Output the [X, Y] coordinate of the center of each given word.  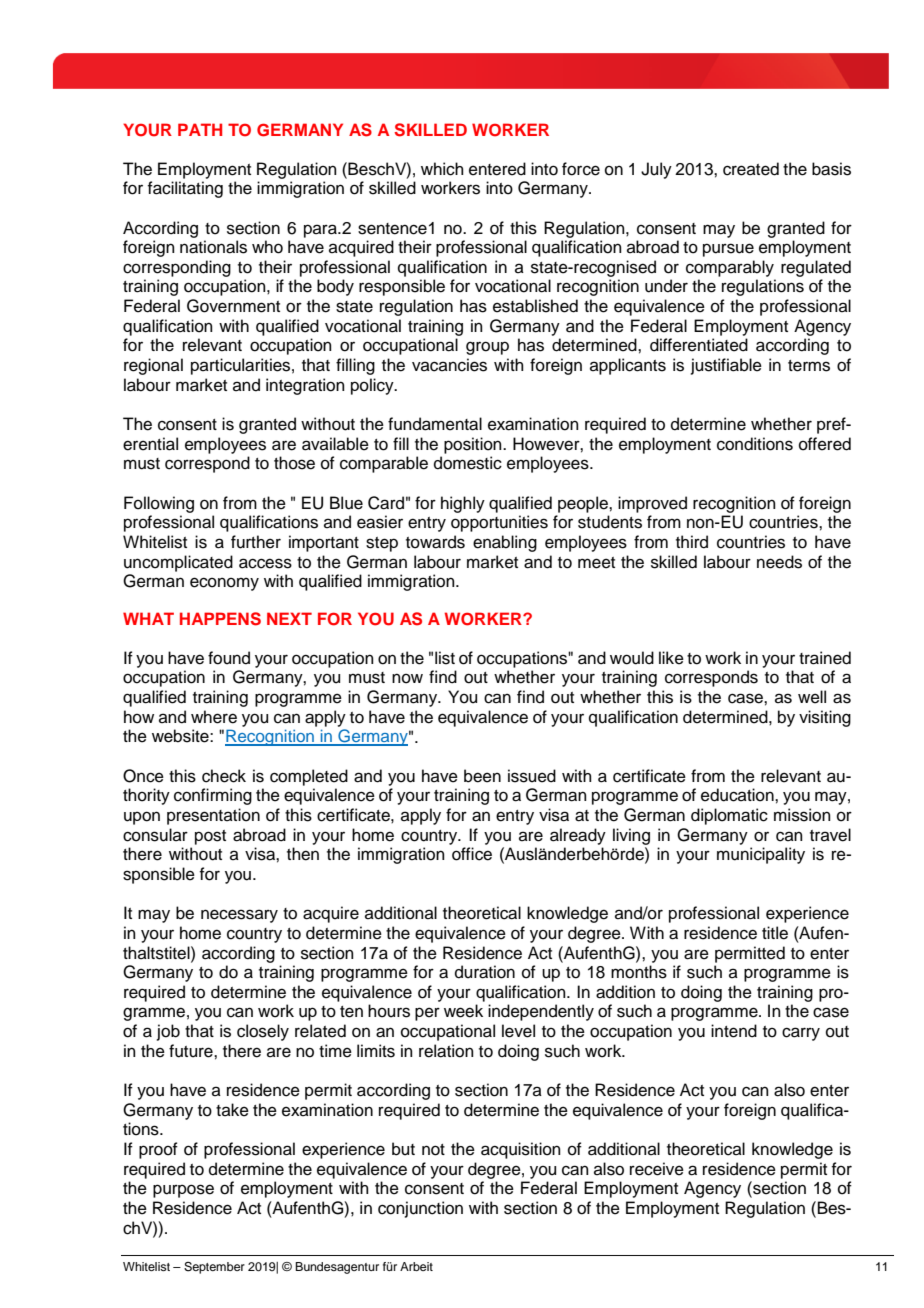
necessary [239, 916]
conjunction [420, 1209]
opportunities [499, 523]
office [472, 854]
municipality [761, 855]
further [256, 542]
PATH [200, 129]
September [214, 1268]
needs [779, 562]
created [751, 169]
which [442, 169]
